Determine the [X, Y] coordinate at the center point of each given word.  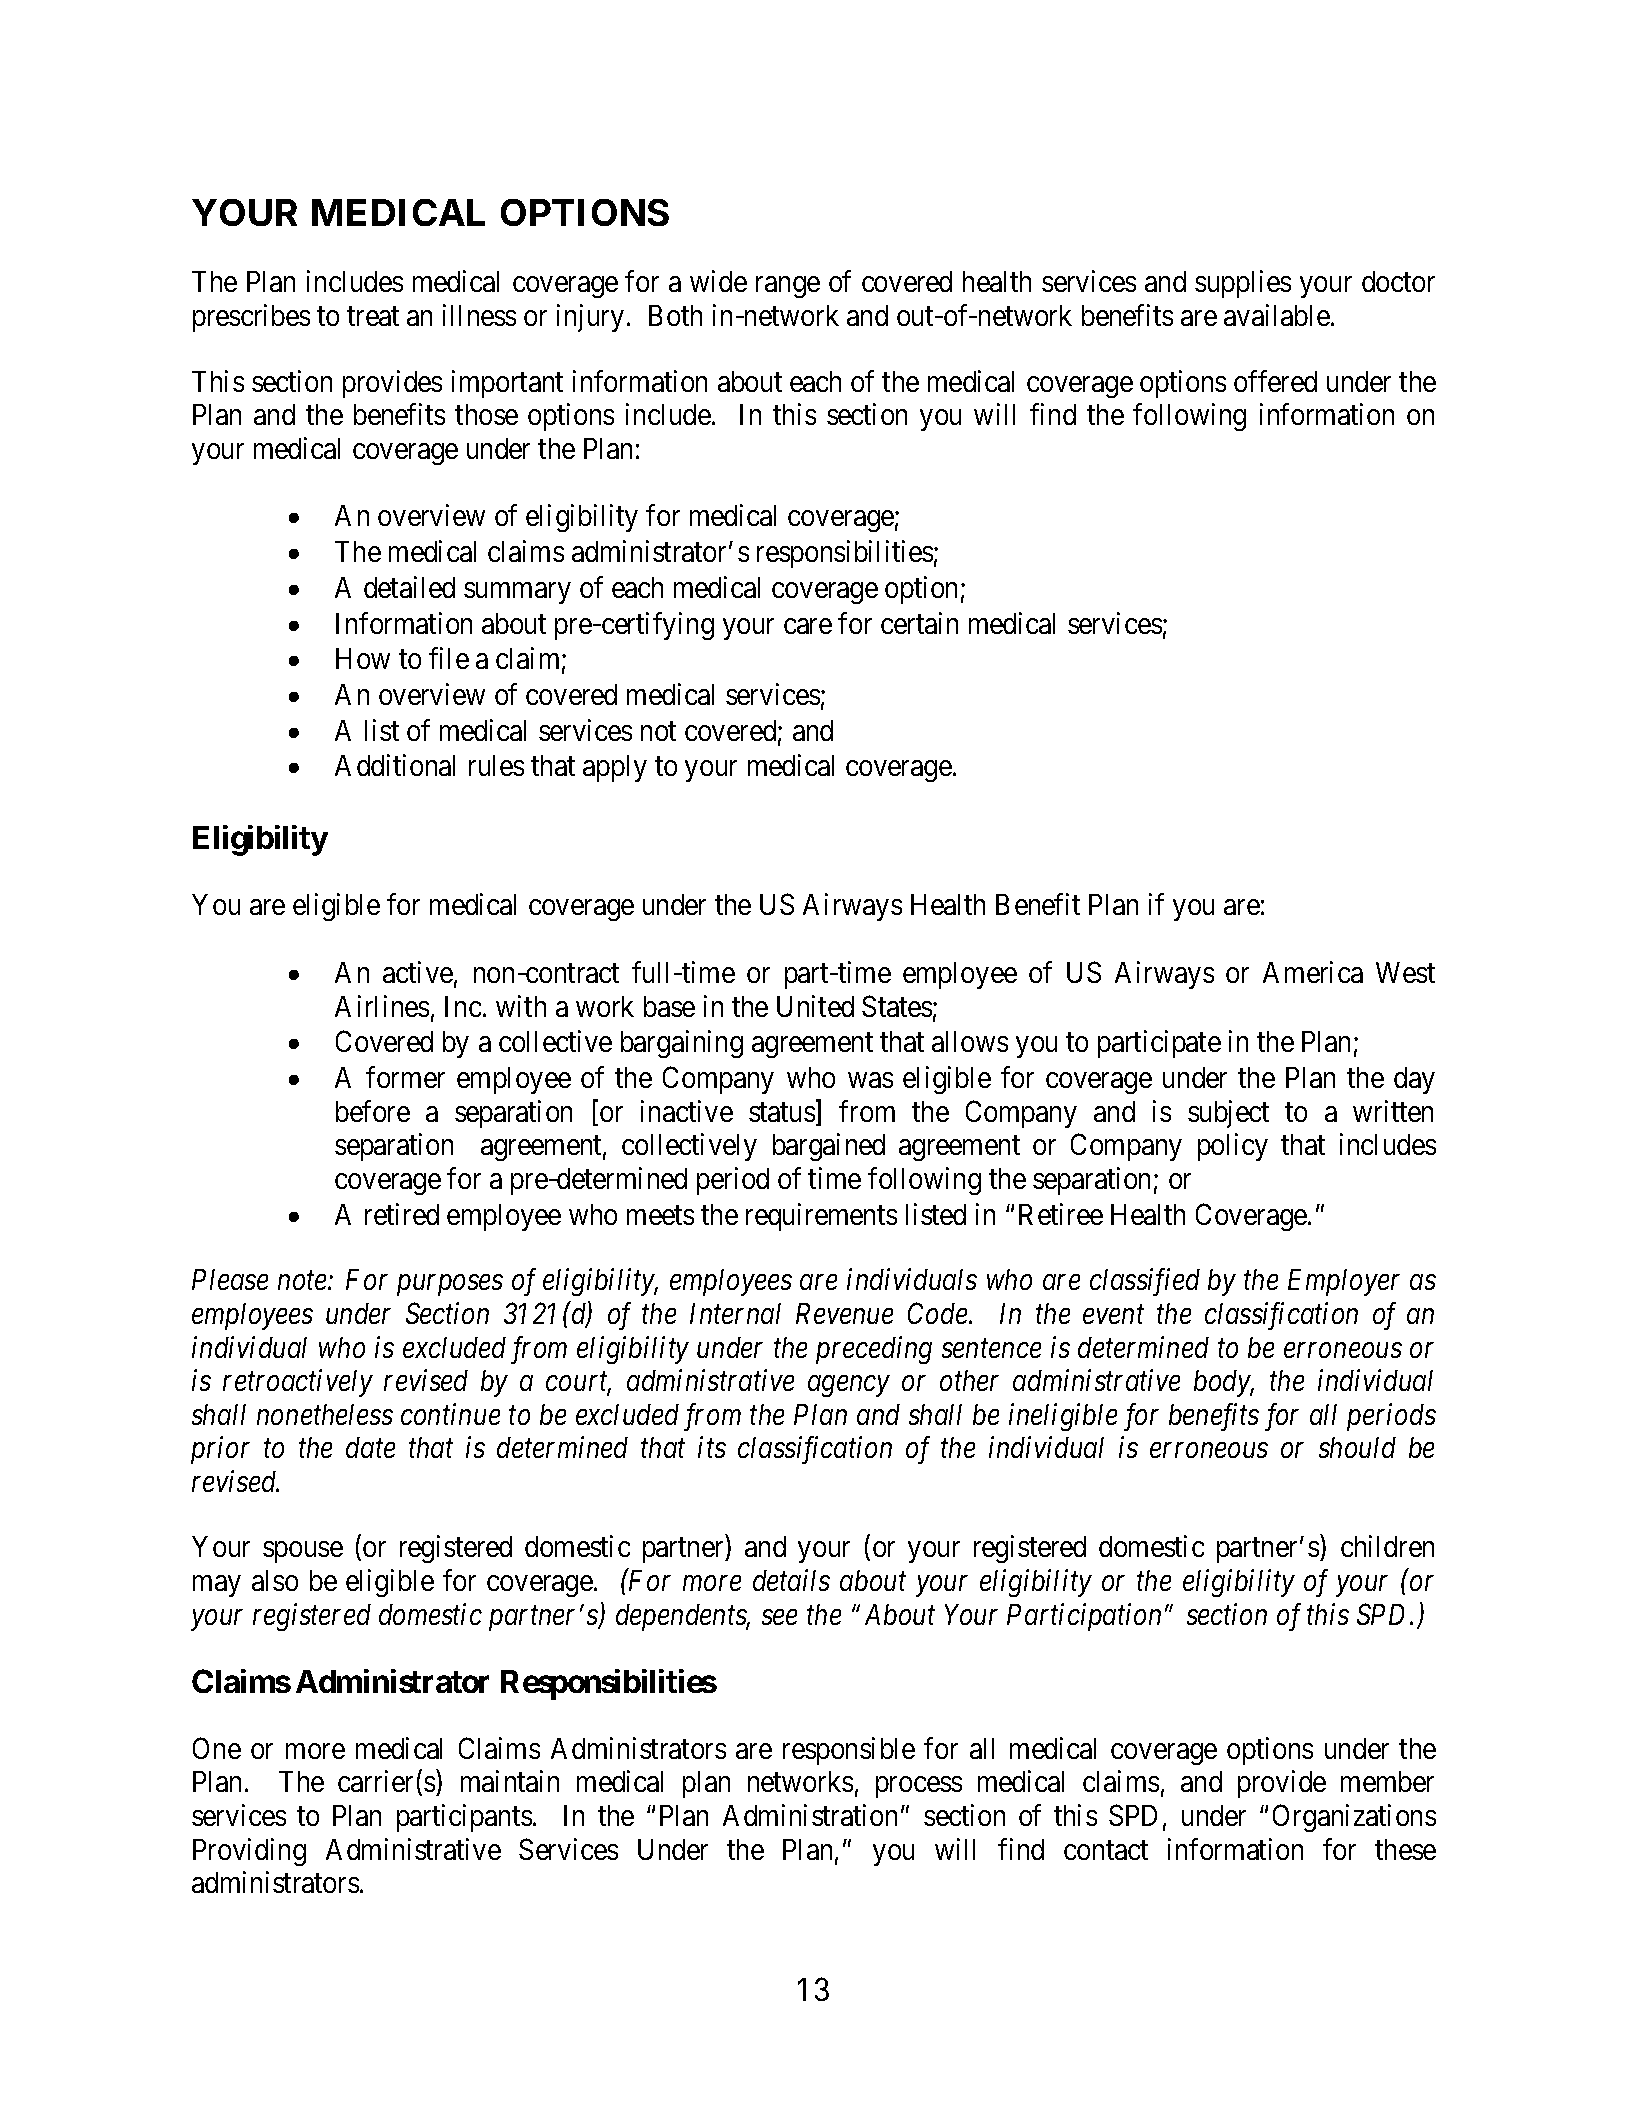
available [1277, 315]
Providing [249, 1852]
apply [615, 768]
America [1313, 972]
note [303, 1281]
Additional [395, 765]
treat [373, 316]
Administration [810, 1815]
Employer [1344, 1282]
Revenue [844, 1313]
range [788, 287]
